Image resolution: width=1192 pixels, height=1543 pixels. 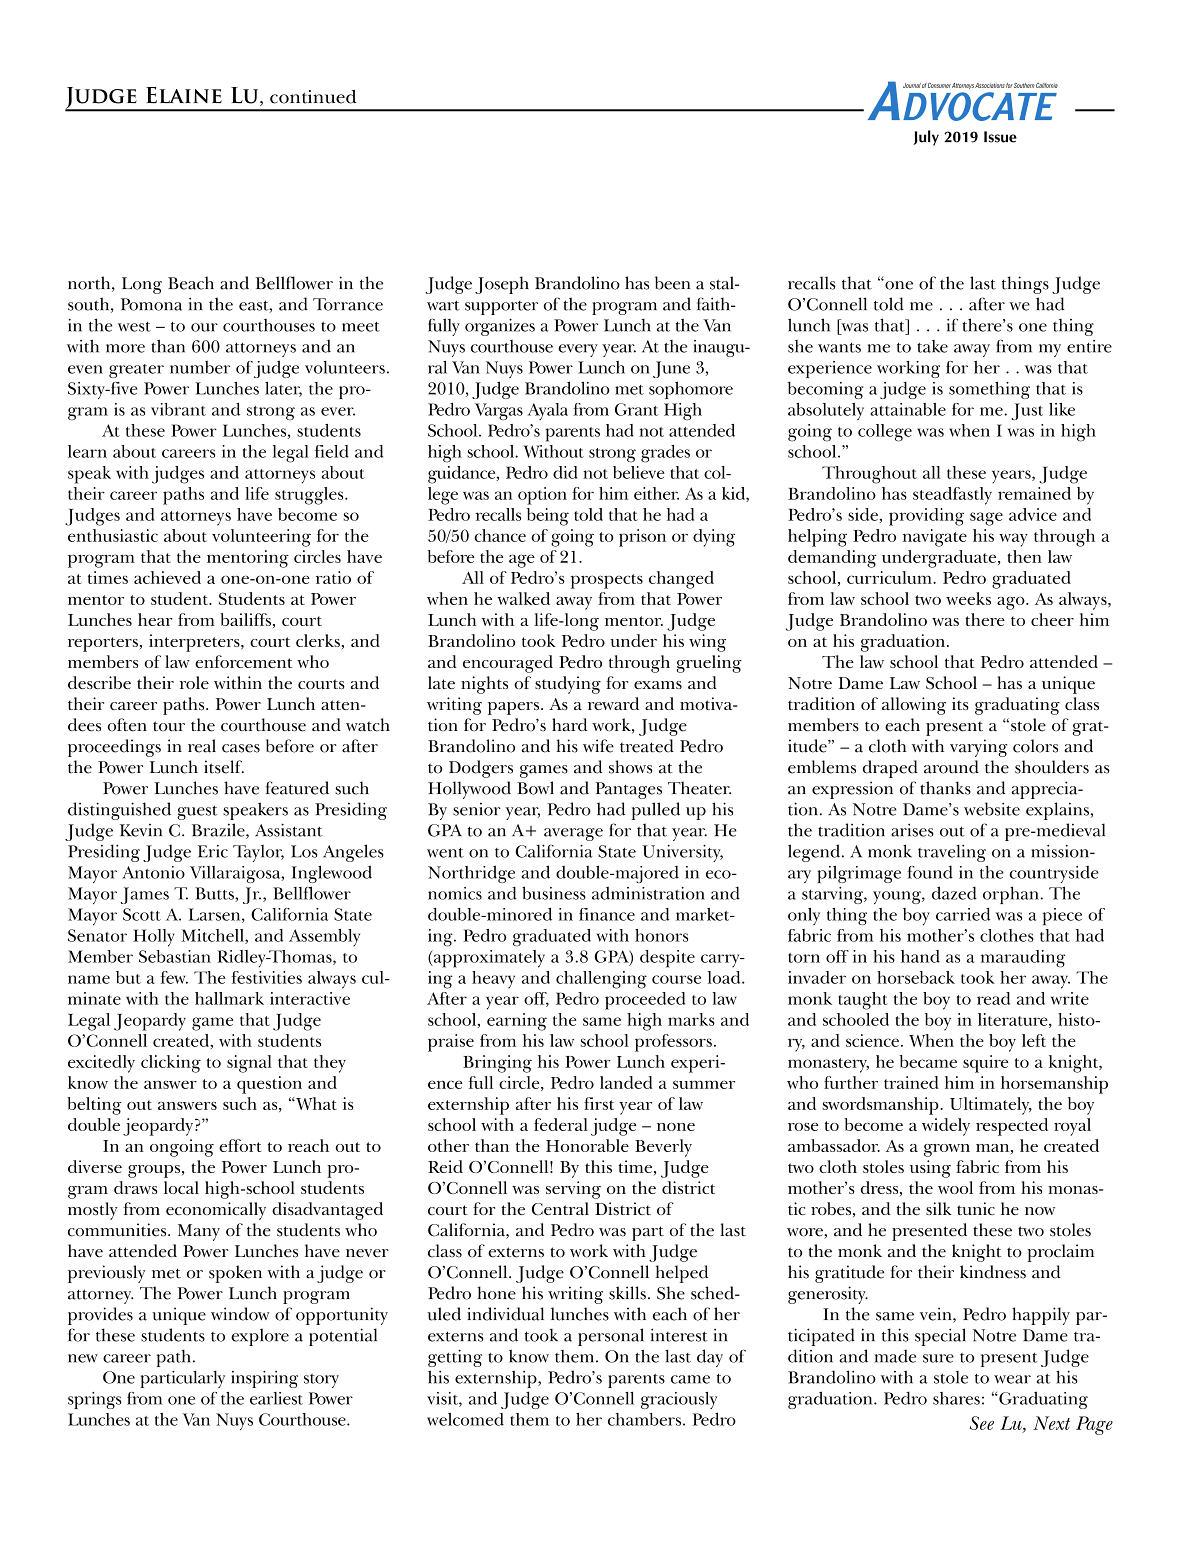 I want to click on been, so click(x=672, y=283).
